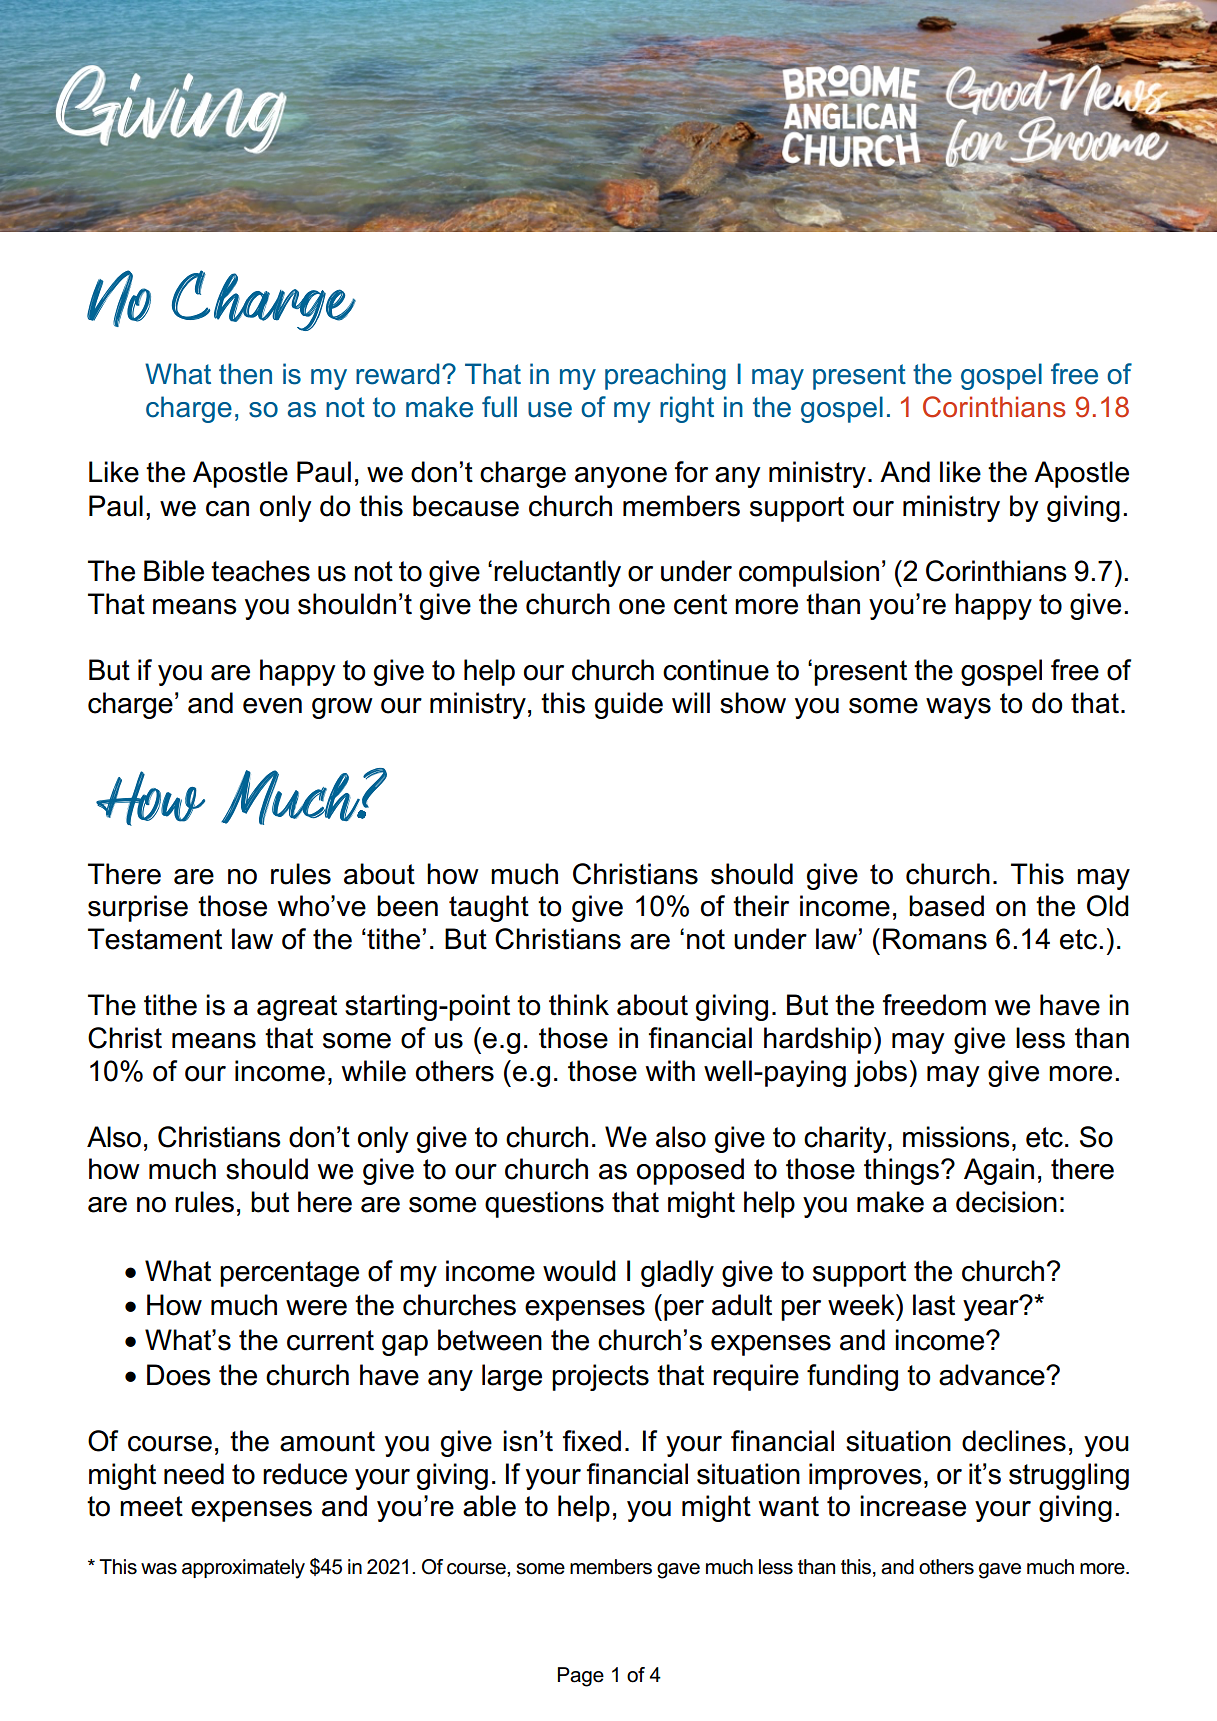 The width and height of the page is (1217, 1721). Describe the element at coordinates (316, 1308) in the page. I see `were` at that location.
